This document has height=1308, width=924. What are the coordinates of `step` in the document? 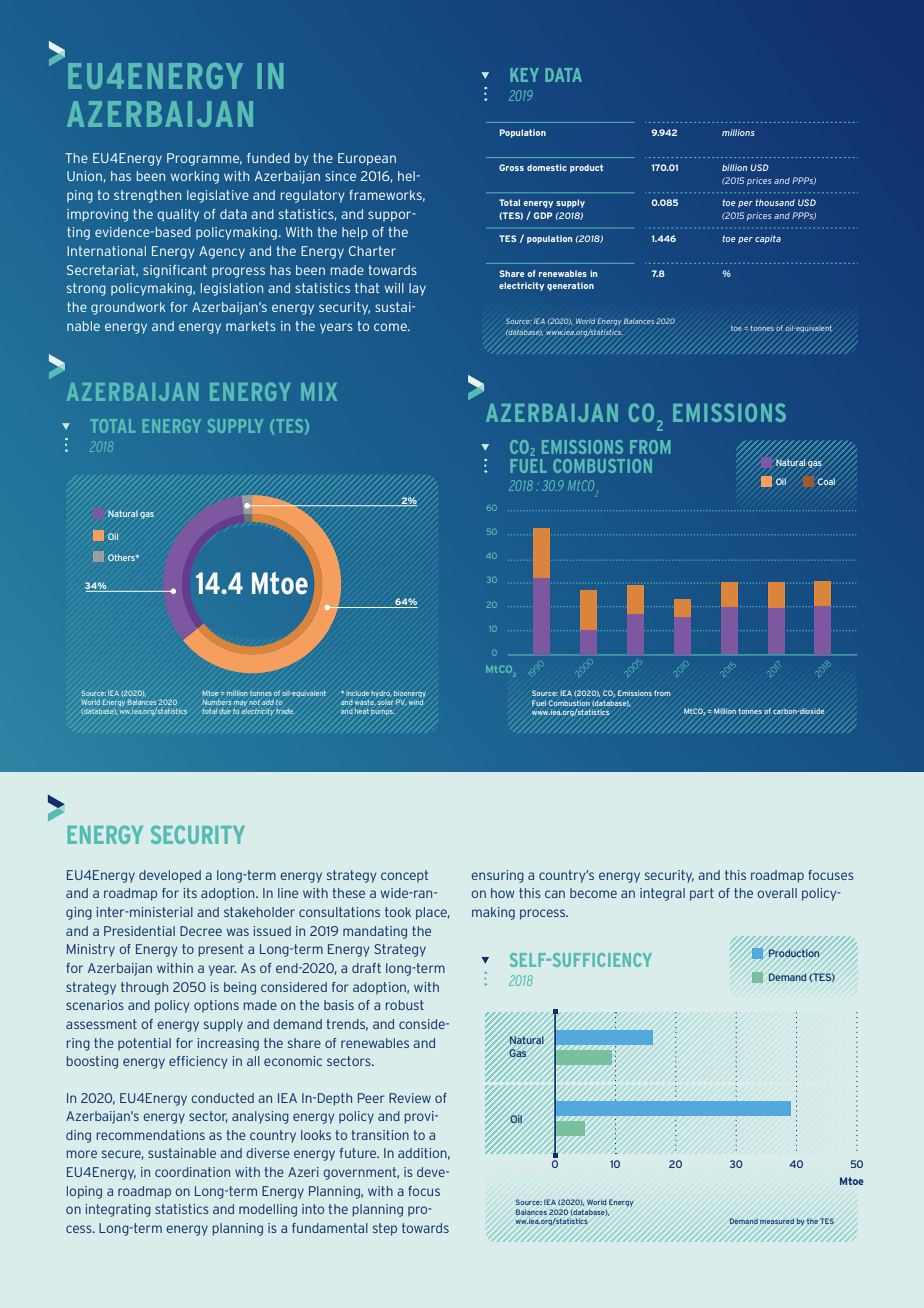 It's located at (385, 1229).
